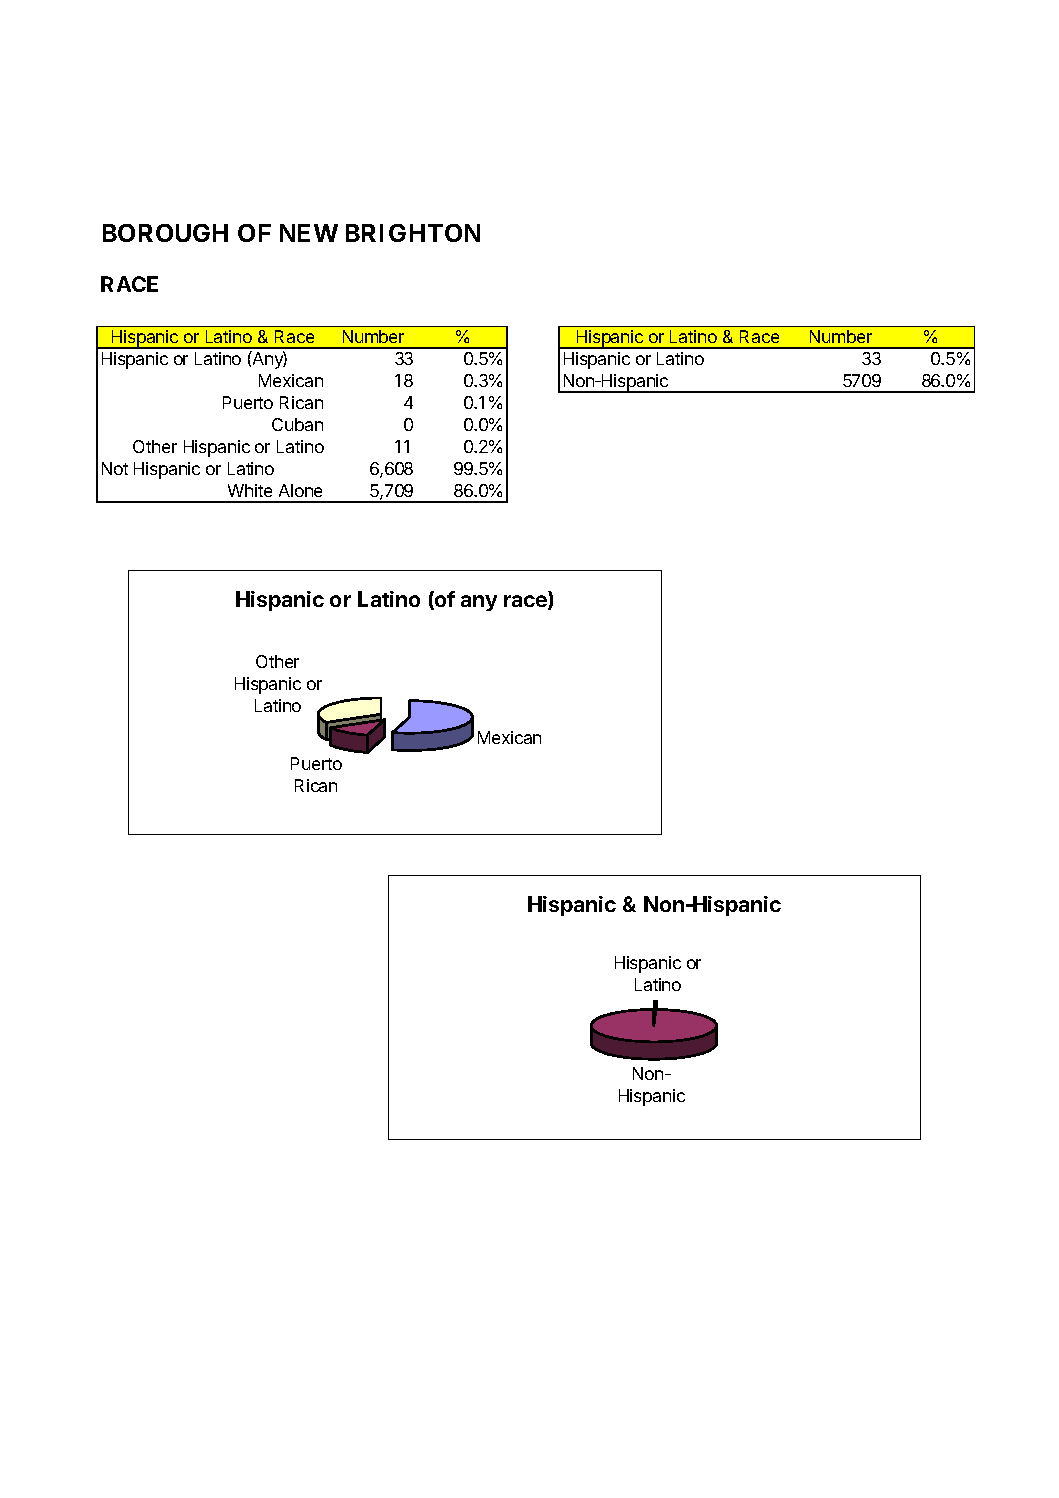 The height and width of the document is (1498, 1059). Describe the element at coordinates (115, 468) in the document. I see `Not` at that location.
